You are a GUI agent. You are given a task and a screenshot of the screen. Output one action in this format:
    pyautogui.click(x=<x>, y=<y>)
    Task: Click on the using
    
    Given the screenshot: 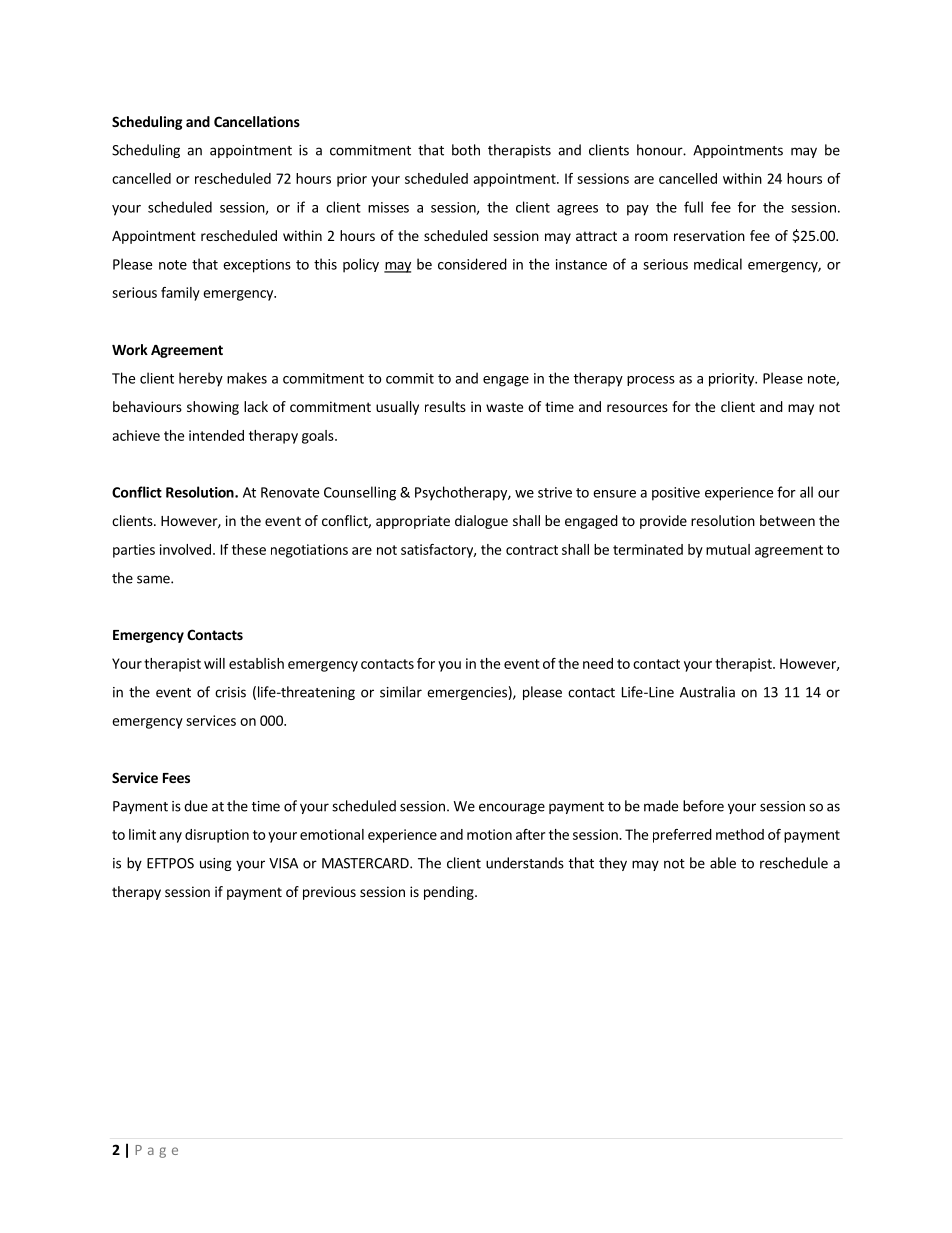 What is the action you would take?
    pyautogui.click(x=216, y=864)
